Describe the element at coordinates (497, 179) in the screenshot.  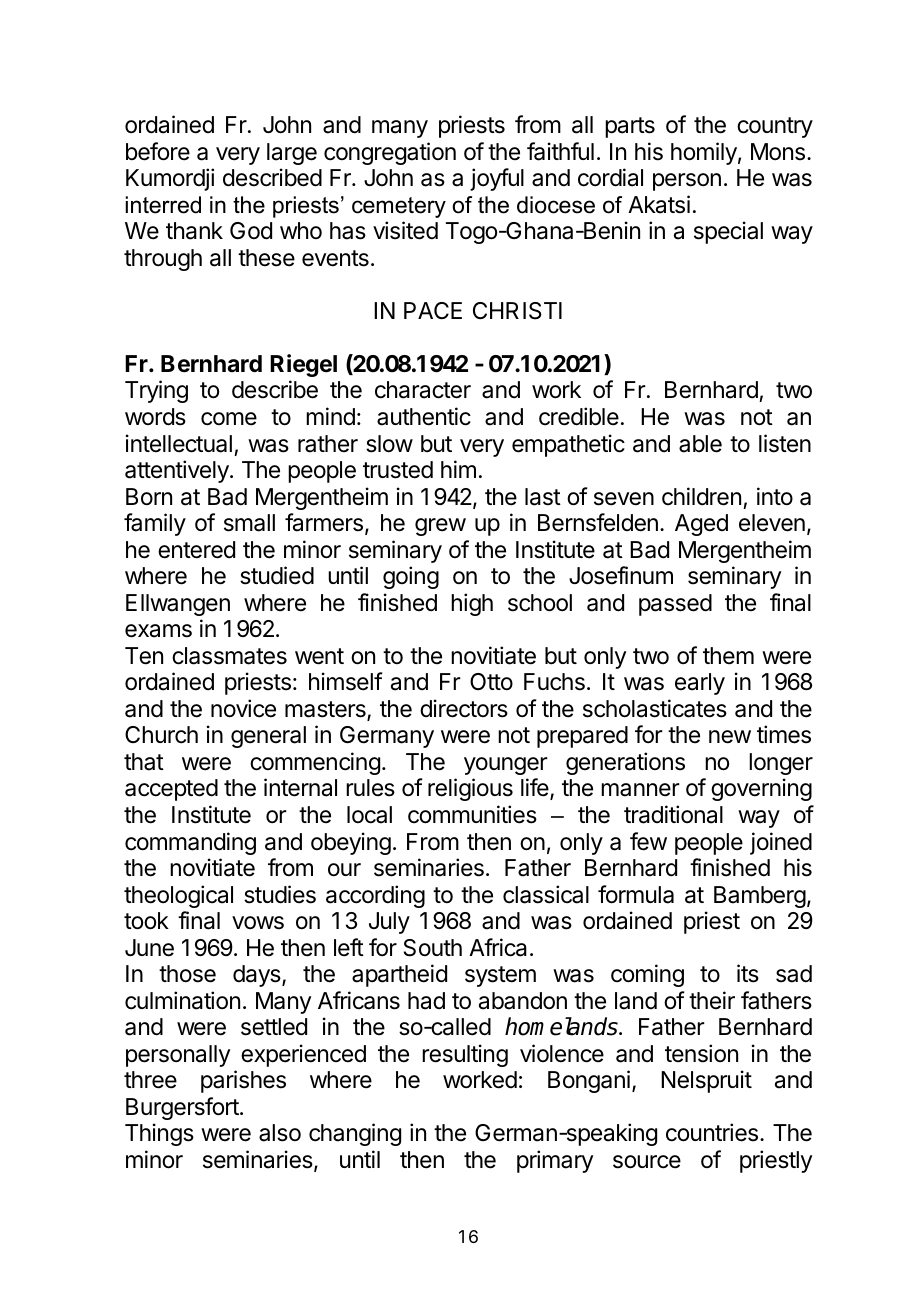
I see `joyful` at that location.
